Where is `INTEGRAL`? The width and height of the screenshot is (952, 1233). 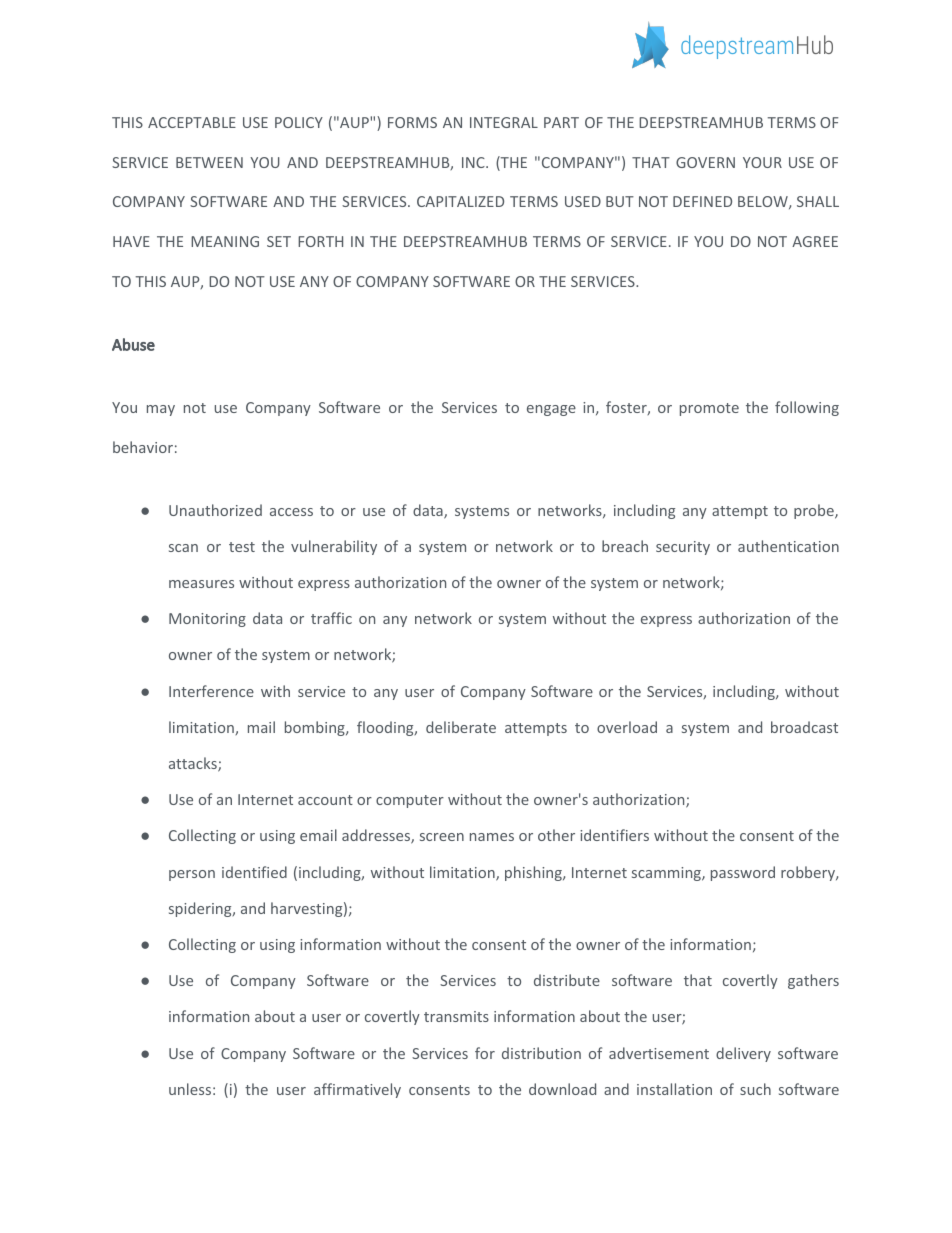
INTEGRAL is located at coordinates (504, 122).
